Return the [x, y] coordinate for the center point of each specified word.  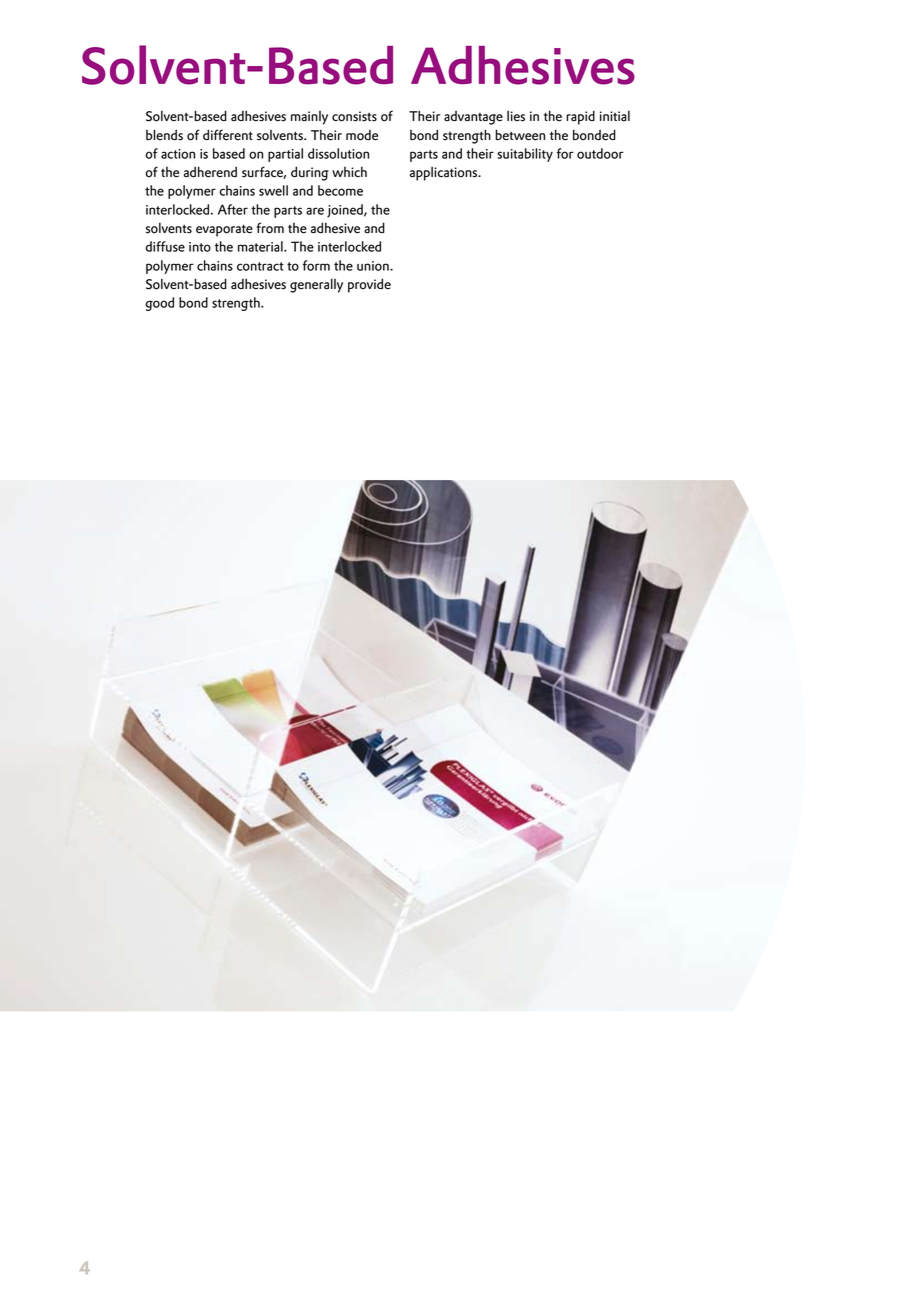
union [374, 266]
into [200, 247]
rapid [580, 117]
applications [445, 173]
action [178, 154]
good [159, 304]
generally [316, 285]
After [233, 209]
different [228, 135]
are [315, 211]
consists [354, 116]
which [349, 171]
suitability [525, 155]
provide [369, 285]
